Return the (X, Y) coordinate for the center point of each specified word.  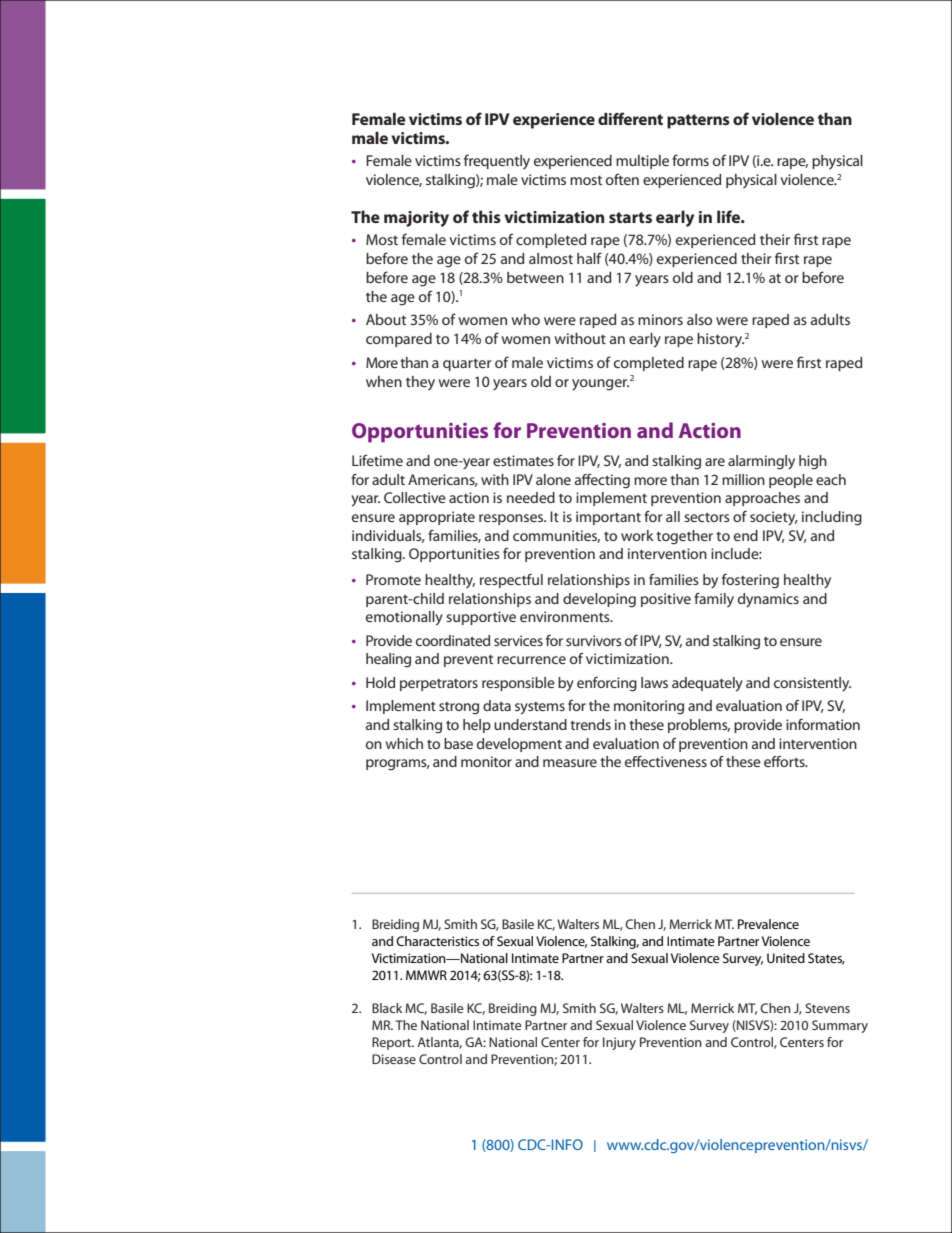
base (458, 743)
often (622, 179)
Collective (415, 497)
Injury (619, 1043)
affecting (602, 481)
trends (590, 724)
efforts (785, 761)
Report (393, 1043)
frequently (497, 161)
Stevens (827, 1008)
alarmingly (761, 462)
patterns (698, 121)
